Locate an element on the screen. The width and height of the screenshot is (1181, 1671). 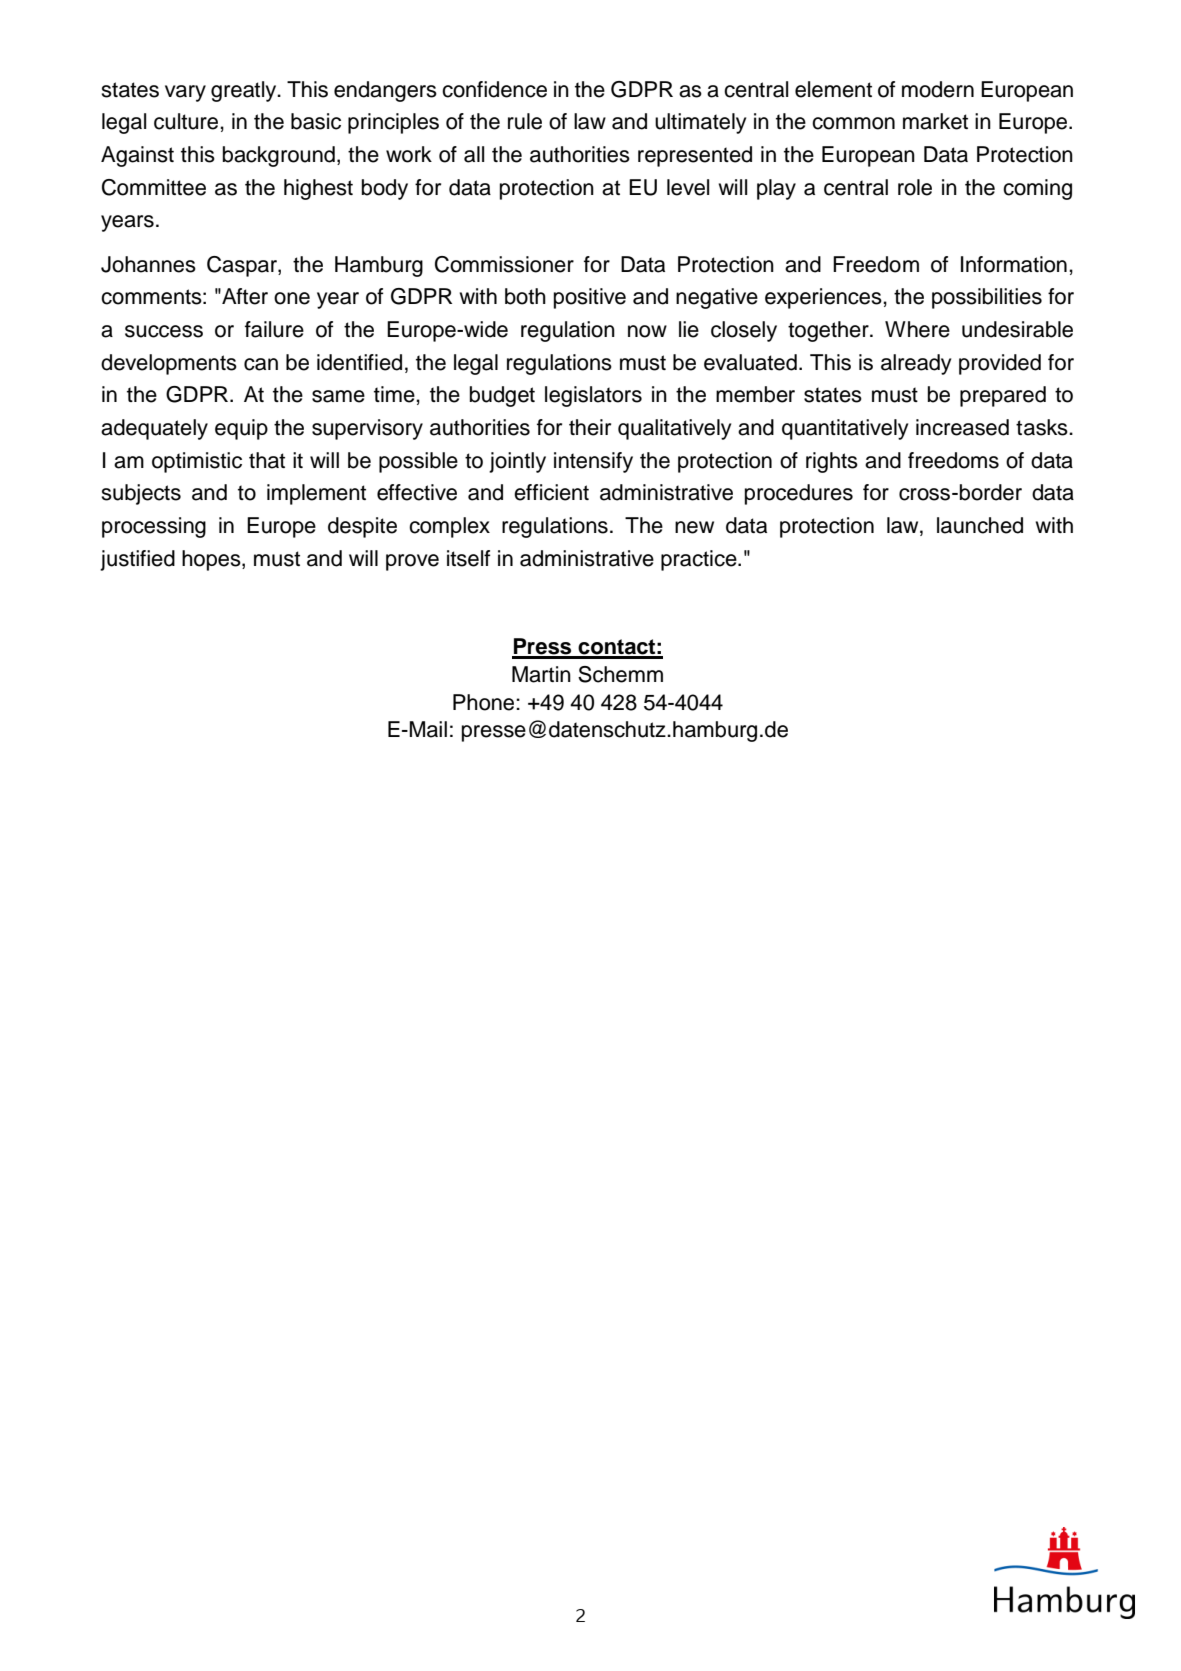
greatly is located at coordinates (245, 91).
